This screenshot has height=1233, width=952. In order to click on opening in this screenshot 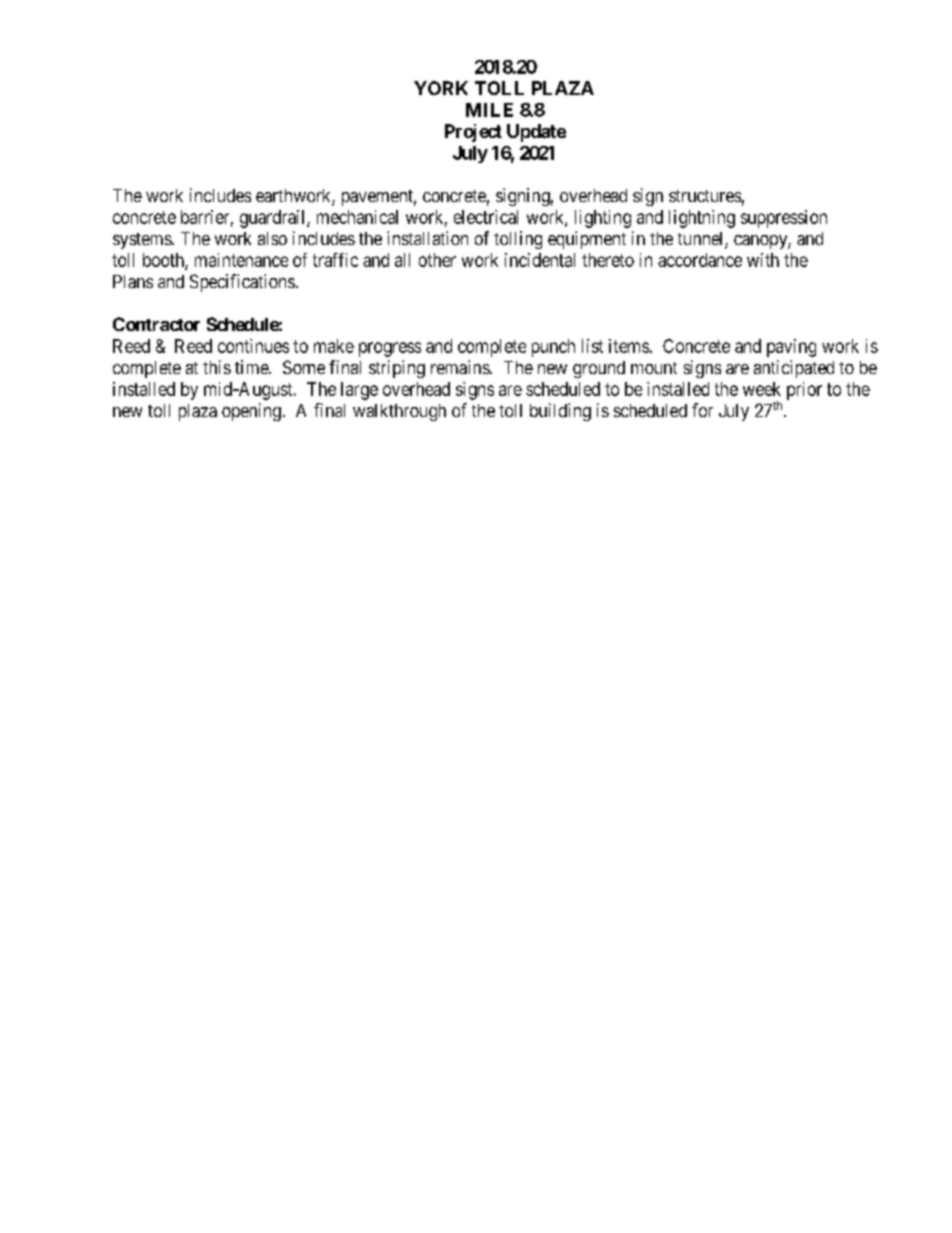, I will do `click(251, 412)`.
